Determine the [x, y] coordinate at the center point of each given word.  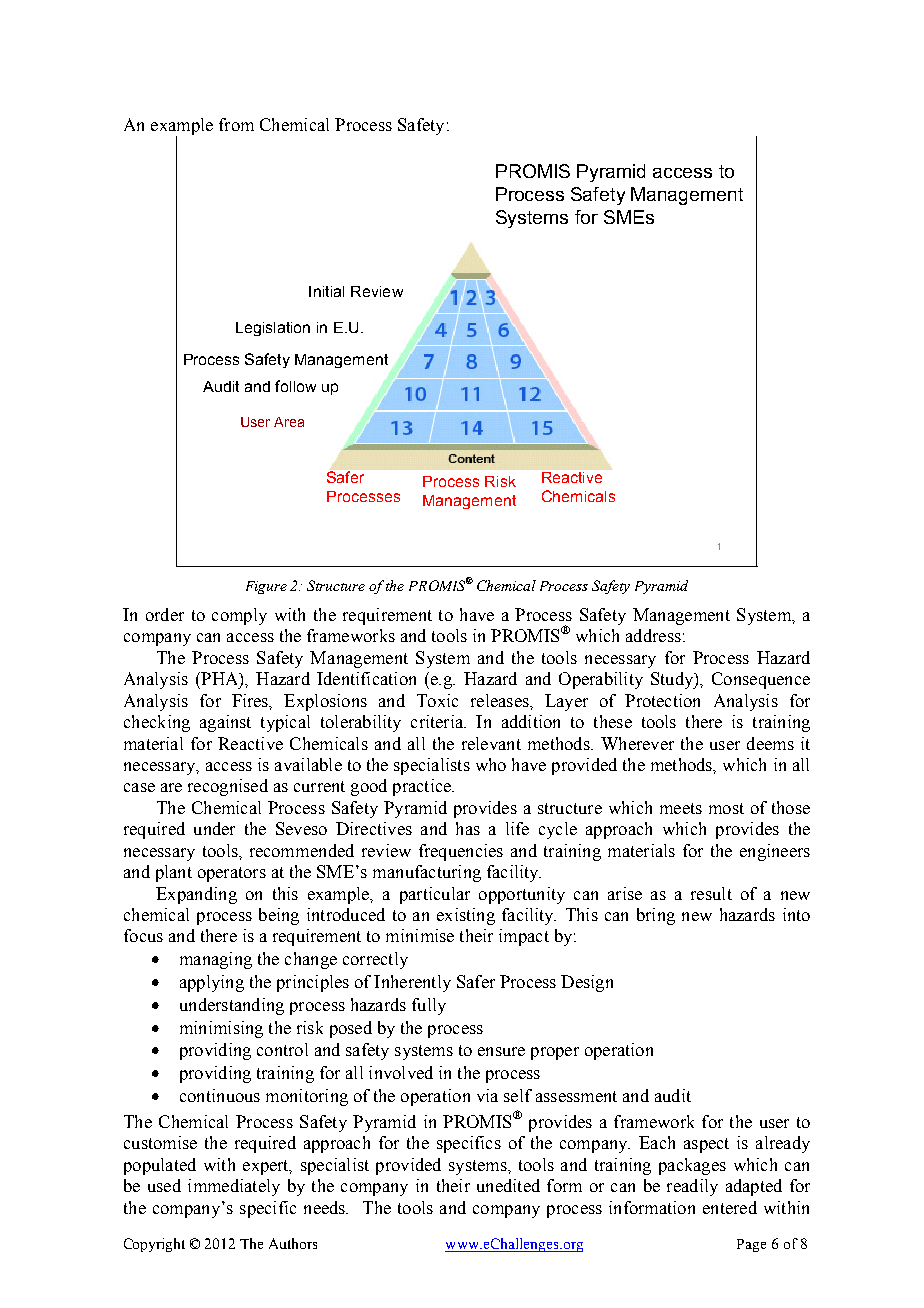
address [653, 635]
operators [232, 874]
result [711, 893]
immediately [234, 1187]
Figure [266, 587]
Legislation [273, 329]
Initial [326, 291]
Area [289, 422]
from [236, 124]
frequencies [461, 852]
